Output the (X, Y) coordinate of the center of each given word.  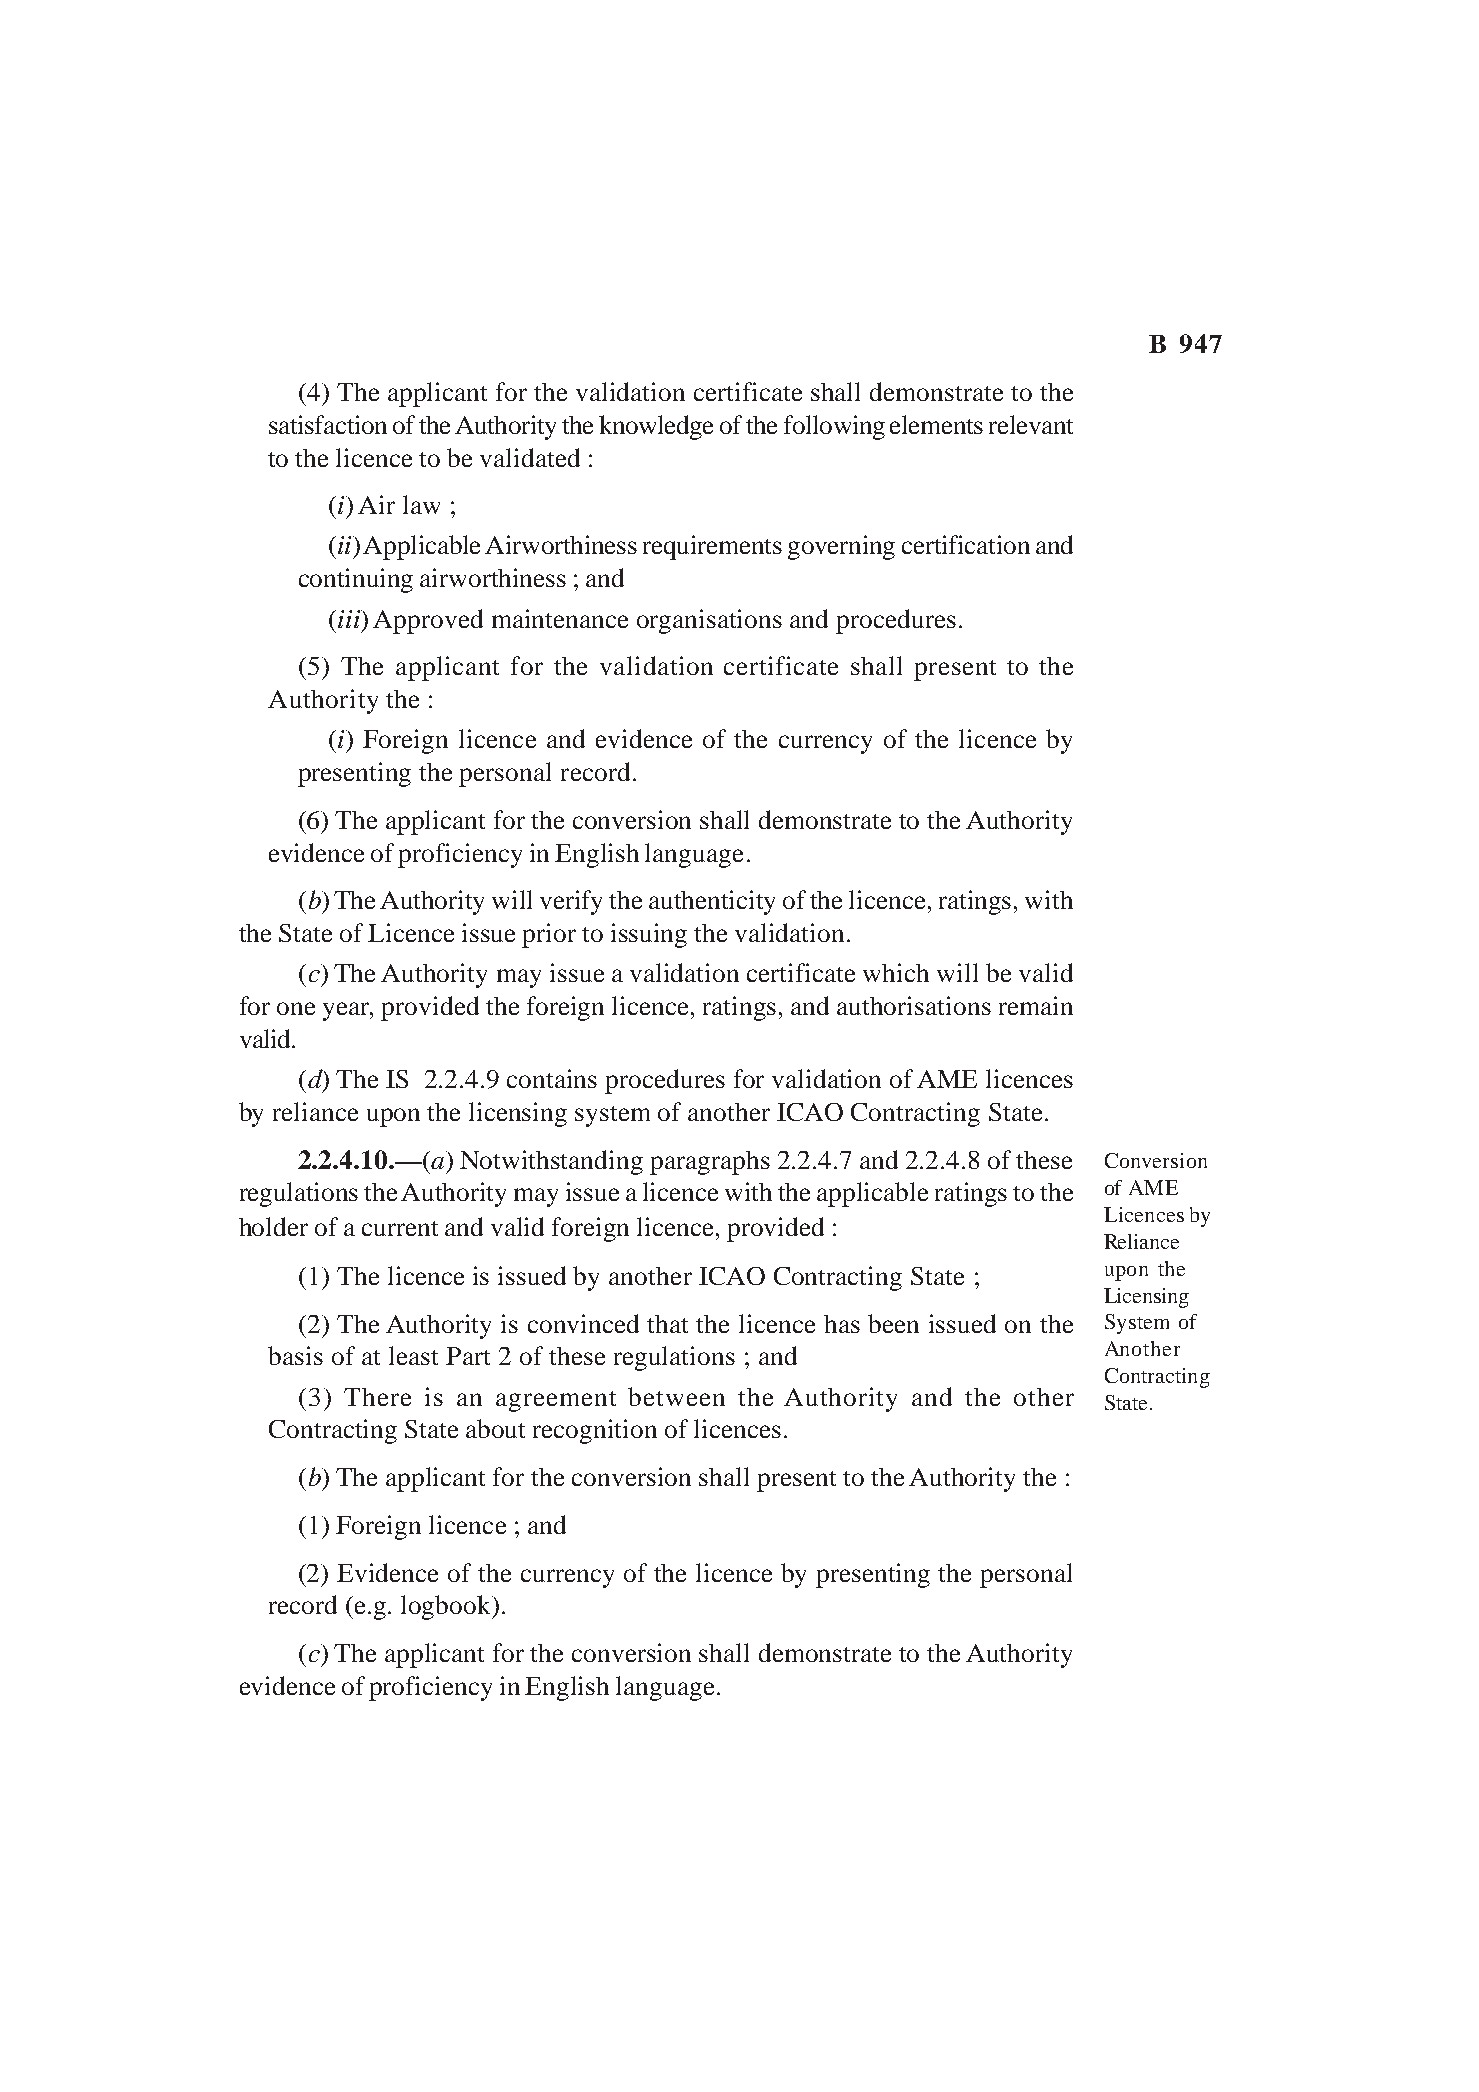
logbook (447, 1607)
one (296, 1008)
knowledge (656, 427)
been (893, 1323)
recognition (595, 1431)
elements (936, 424)
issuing (649, 935)
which (896, 972)
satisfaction (328, 424)
